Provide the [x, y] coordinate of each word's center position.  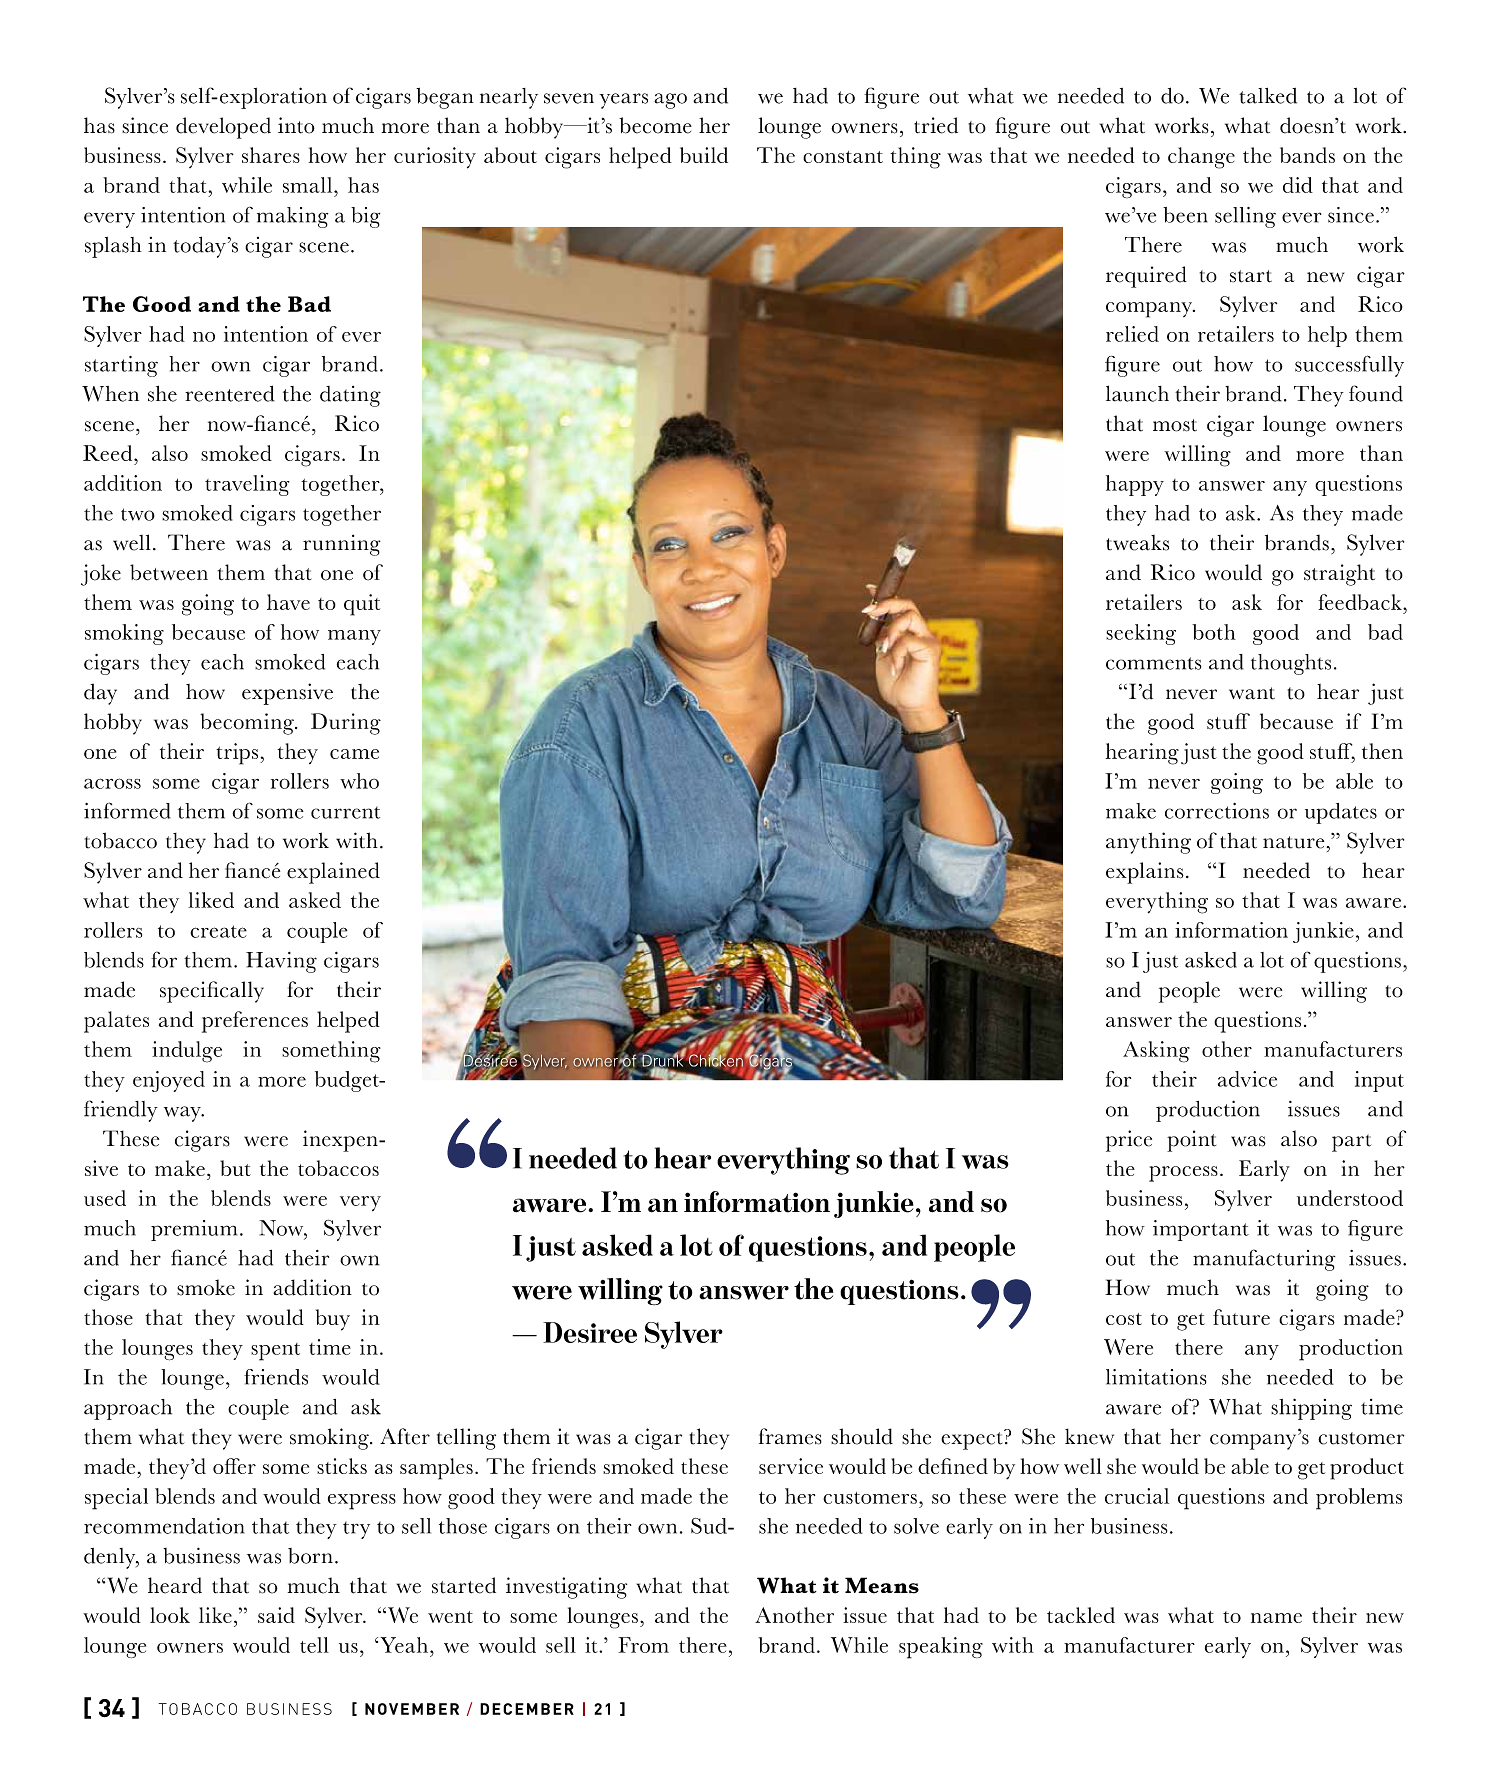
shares [271, 155]
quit [362, 605]
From [643, 1645]
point [1191, 1141]
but [235, 1168]
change [1201, 158]
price [1129, 1141]
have [288, 602]
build [704, 155]
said [276, 1615]
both [1214, 632]
